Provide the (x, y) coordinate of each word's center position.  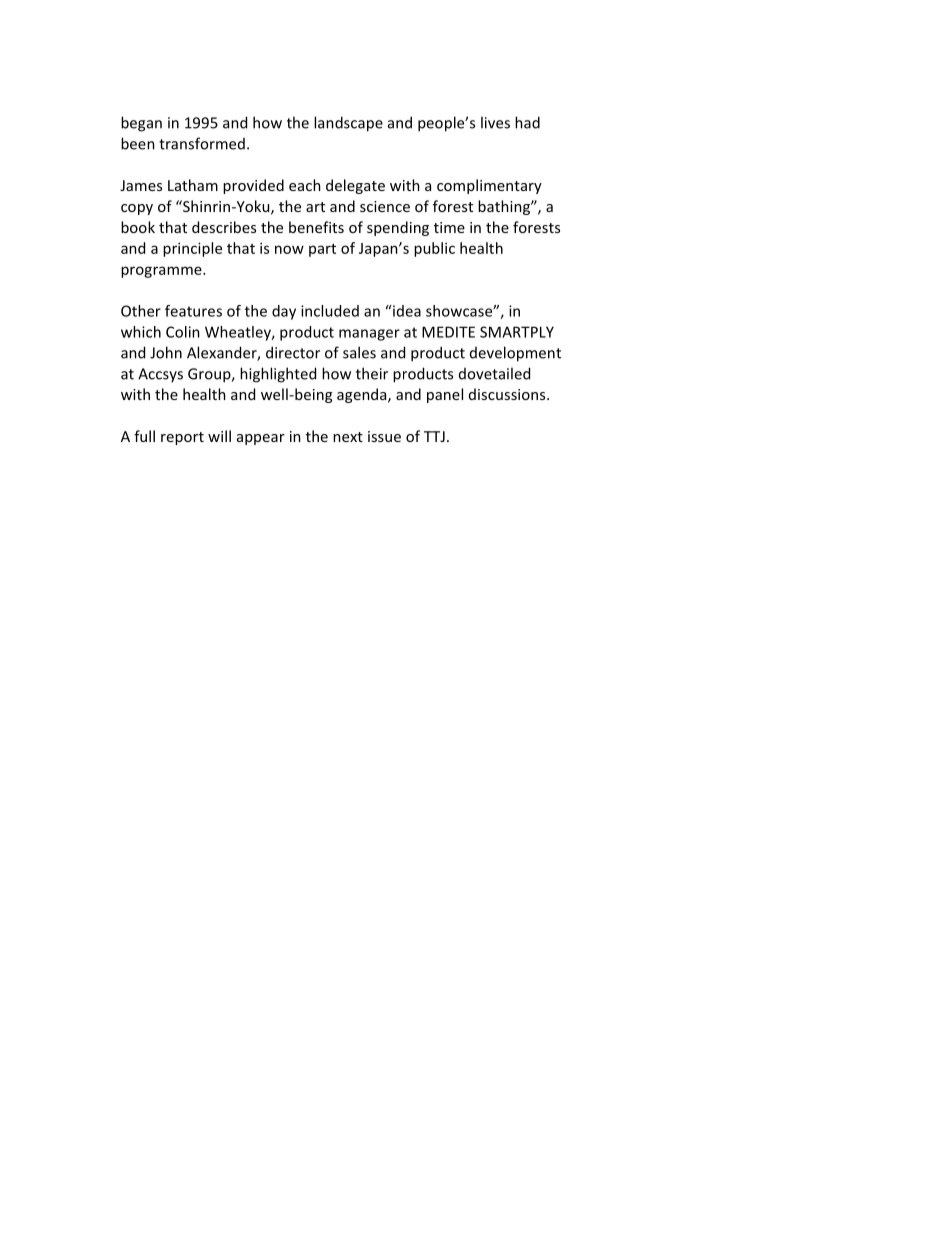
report (182, 438)
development (515, 354)
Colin (183, 332)
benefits (316, 227)
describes (224, 227)
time (449, 227)
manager (369, 335)
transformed (202, 143)
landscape (348, 124)
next (348, 437)
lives (495, 122)
